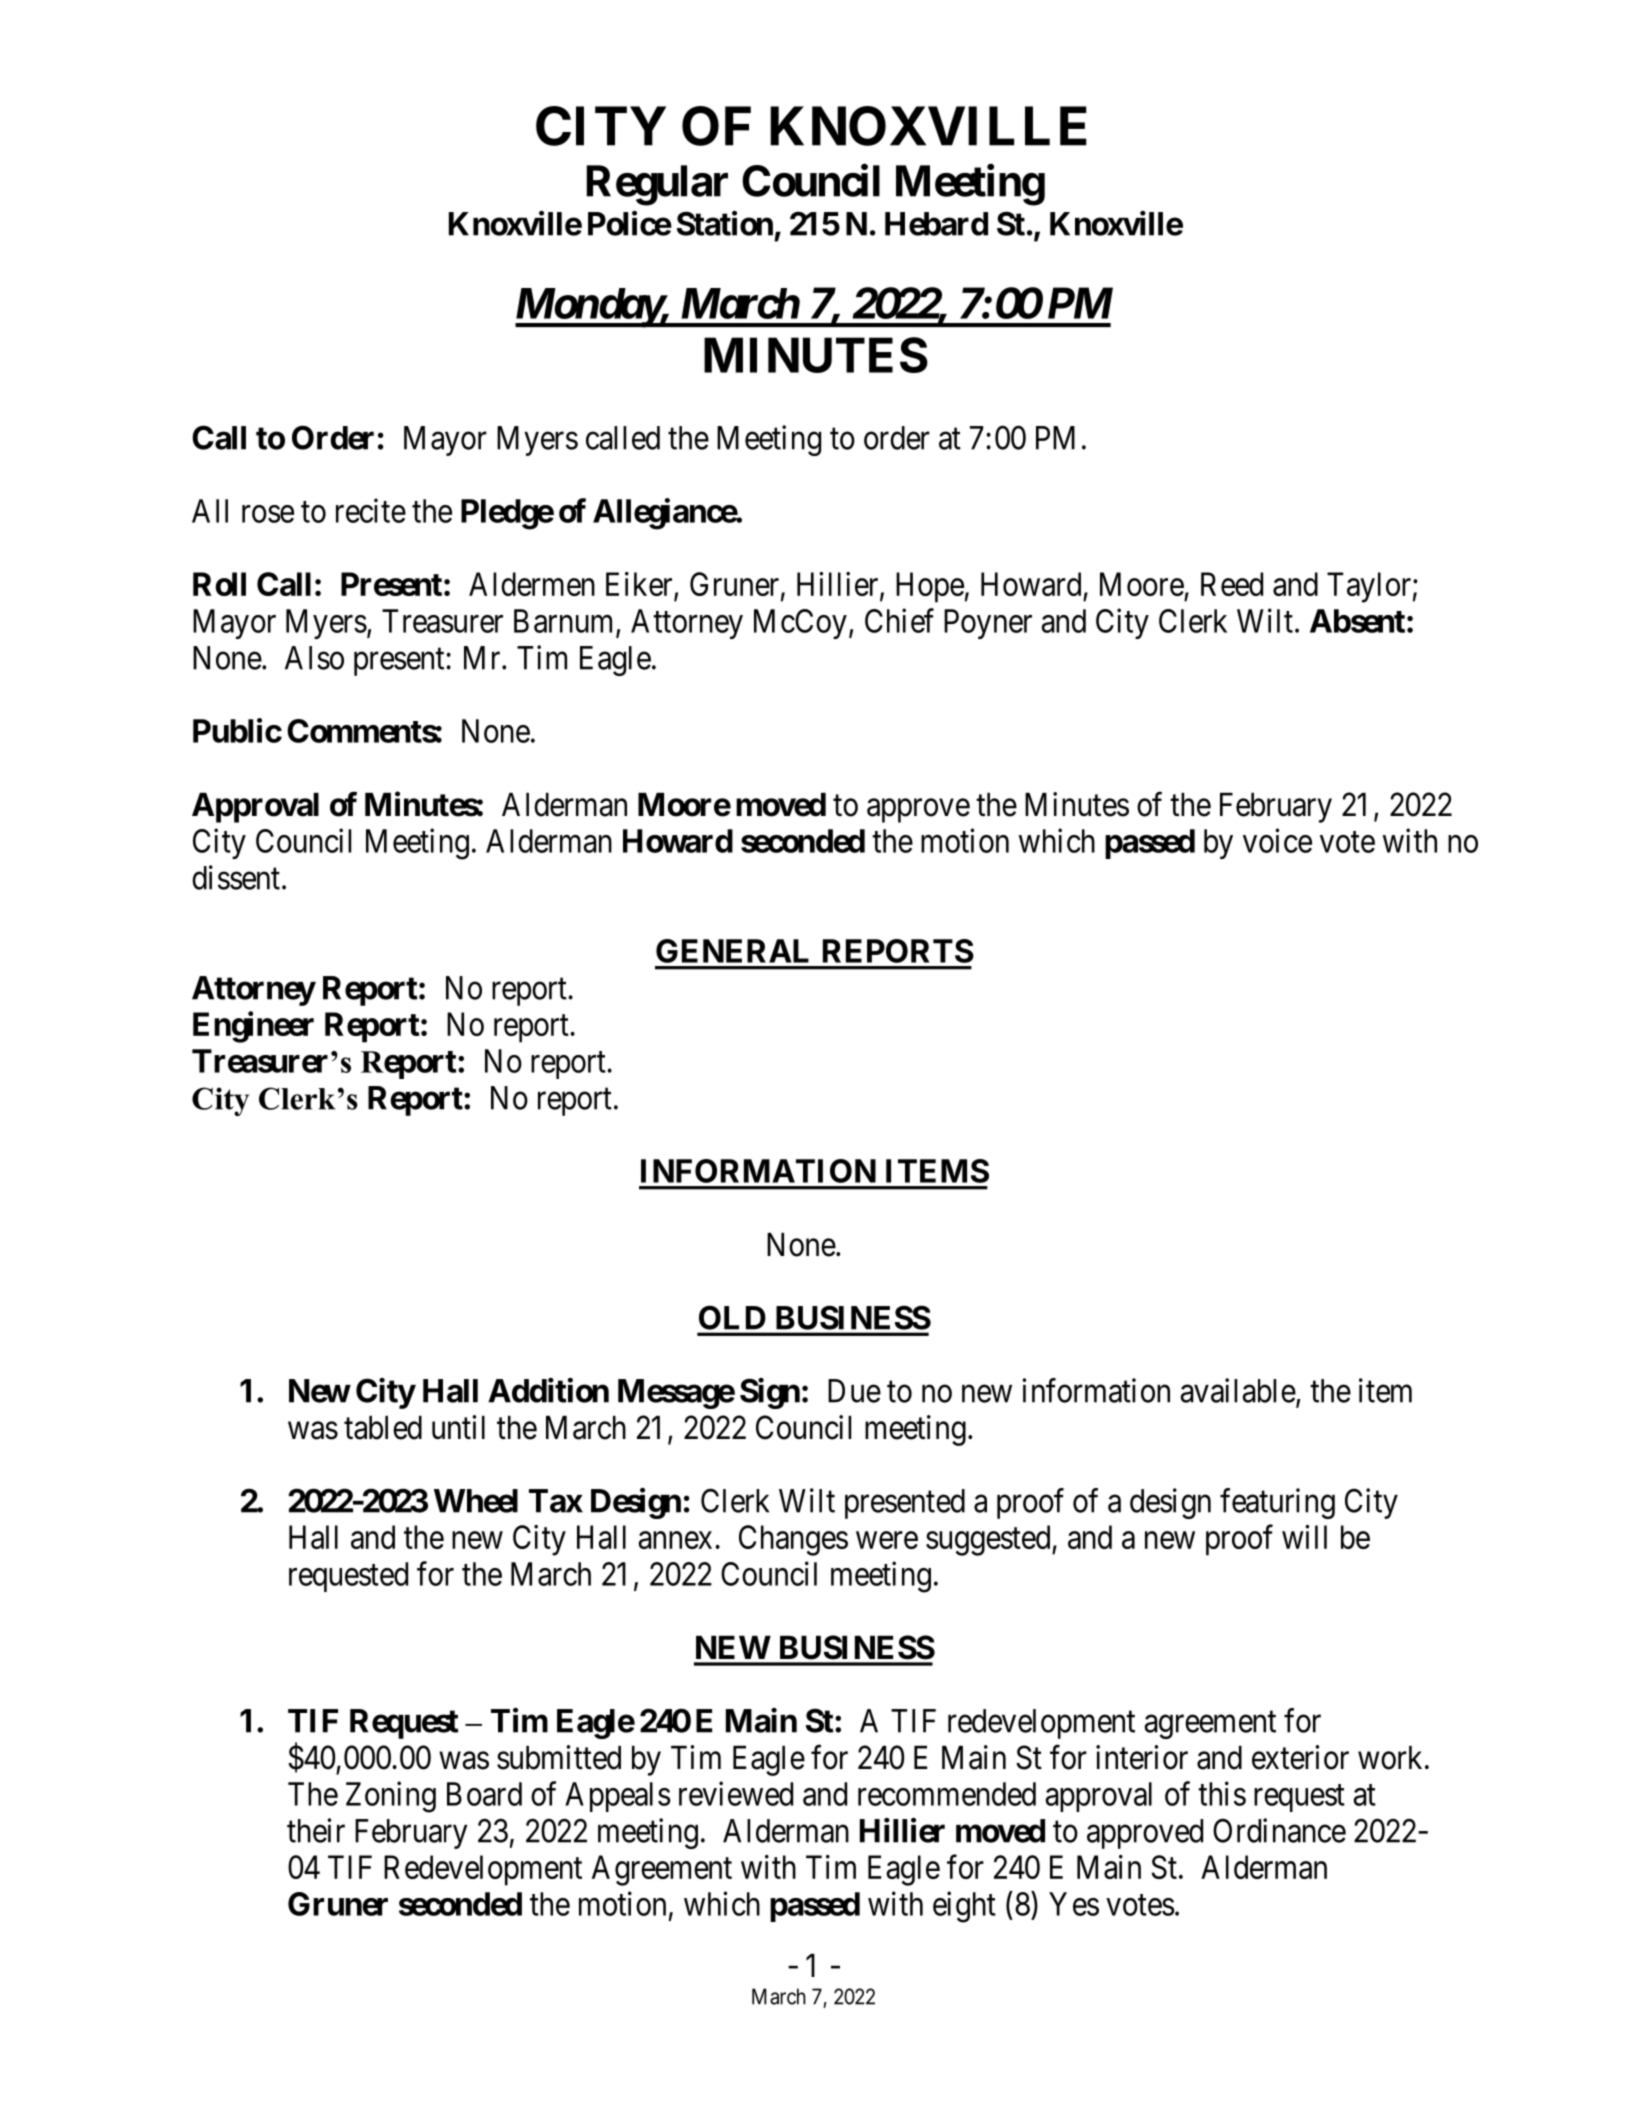 The width and height of the screenshot is (1626, 2104). Describe the element at coordinates (316, 1830) in the screenshot. I see `their` at that location.
